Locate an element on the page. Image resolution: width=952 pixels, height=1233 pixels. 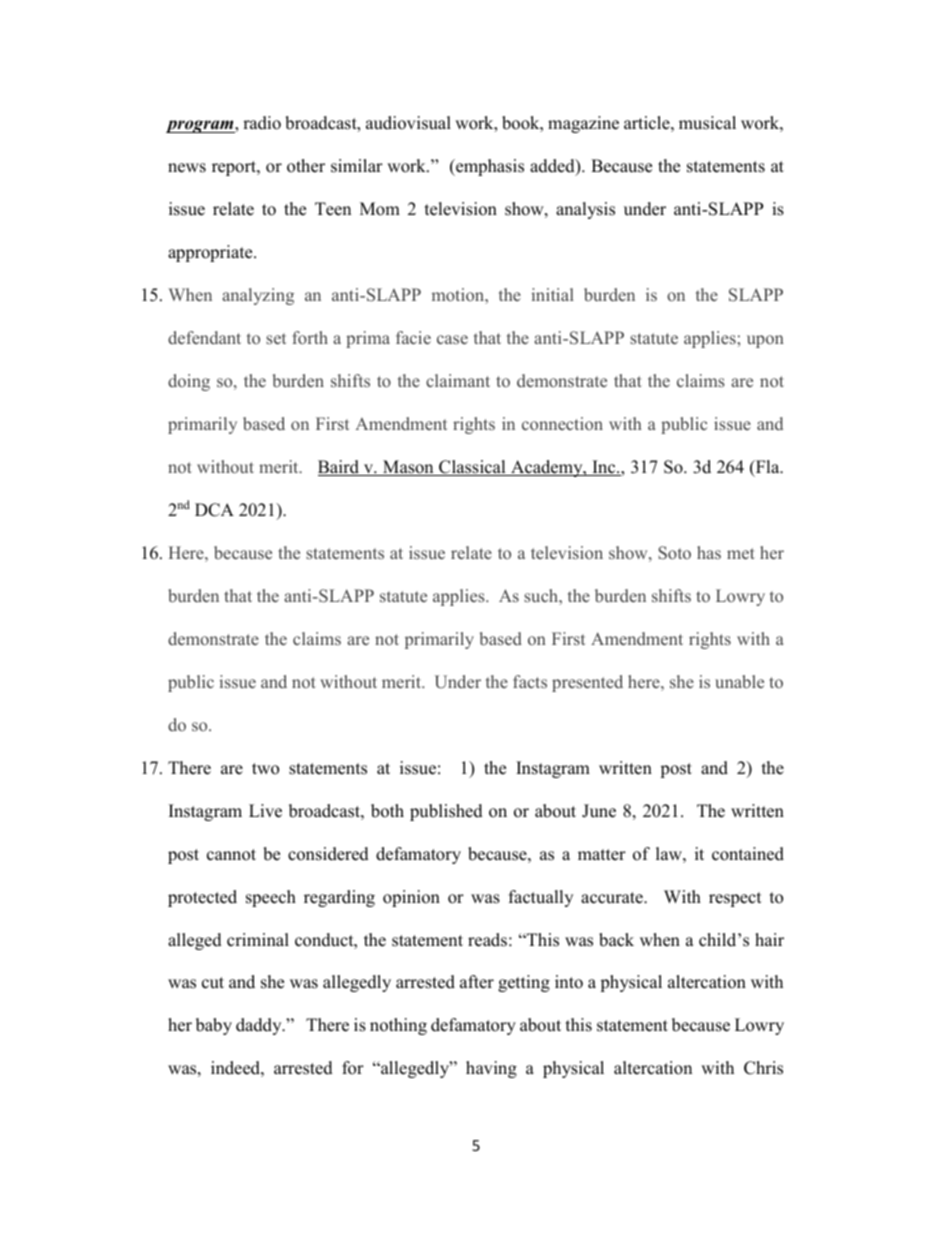
two is located at coordinates (265, 769).
